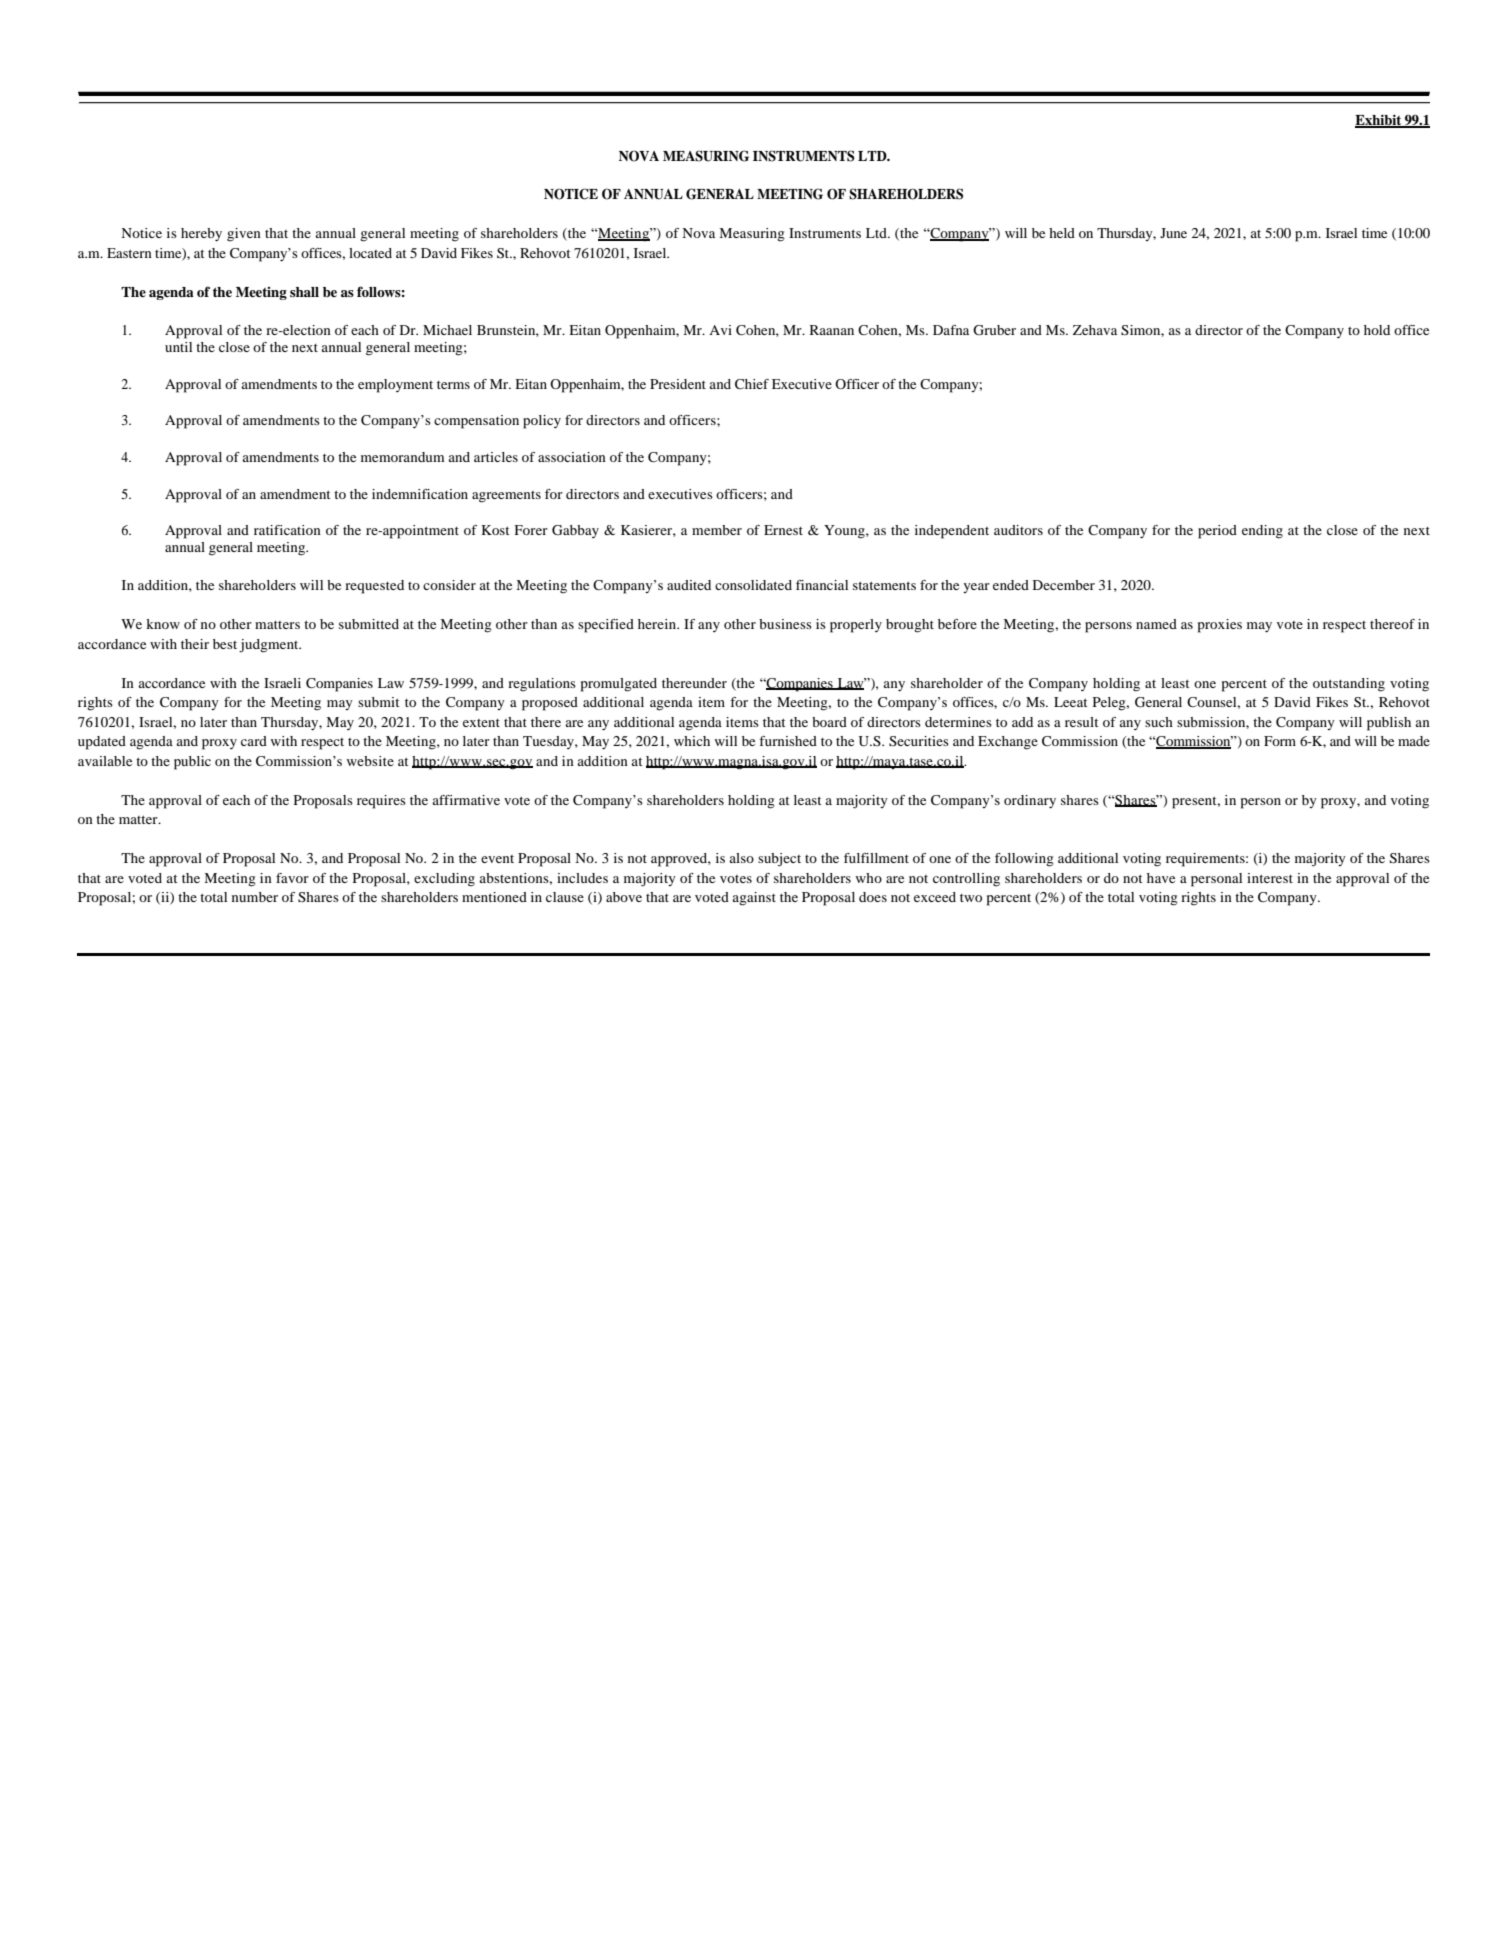 The image size is (1508, 1952). Describe the element at coordinates (994, 330) in the image. I see `Gruber` at that location.
